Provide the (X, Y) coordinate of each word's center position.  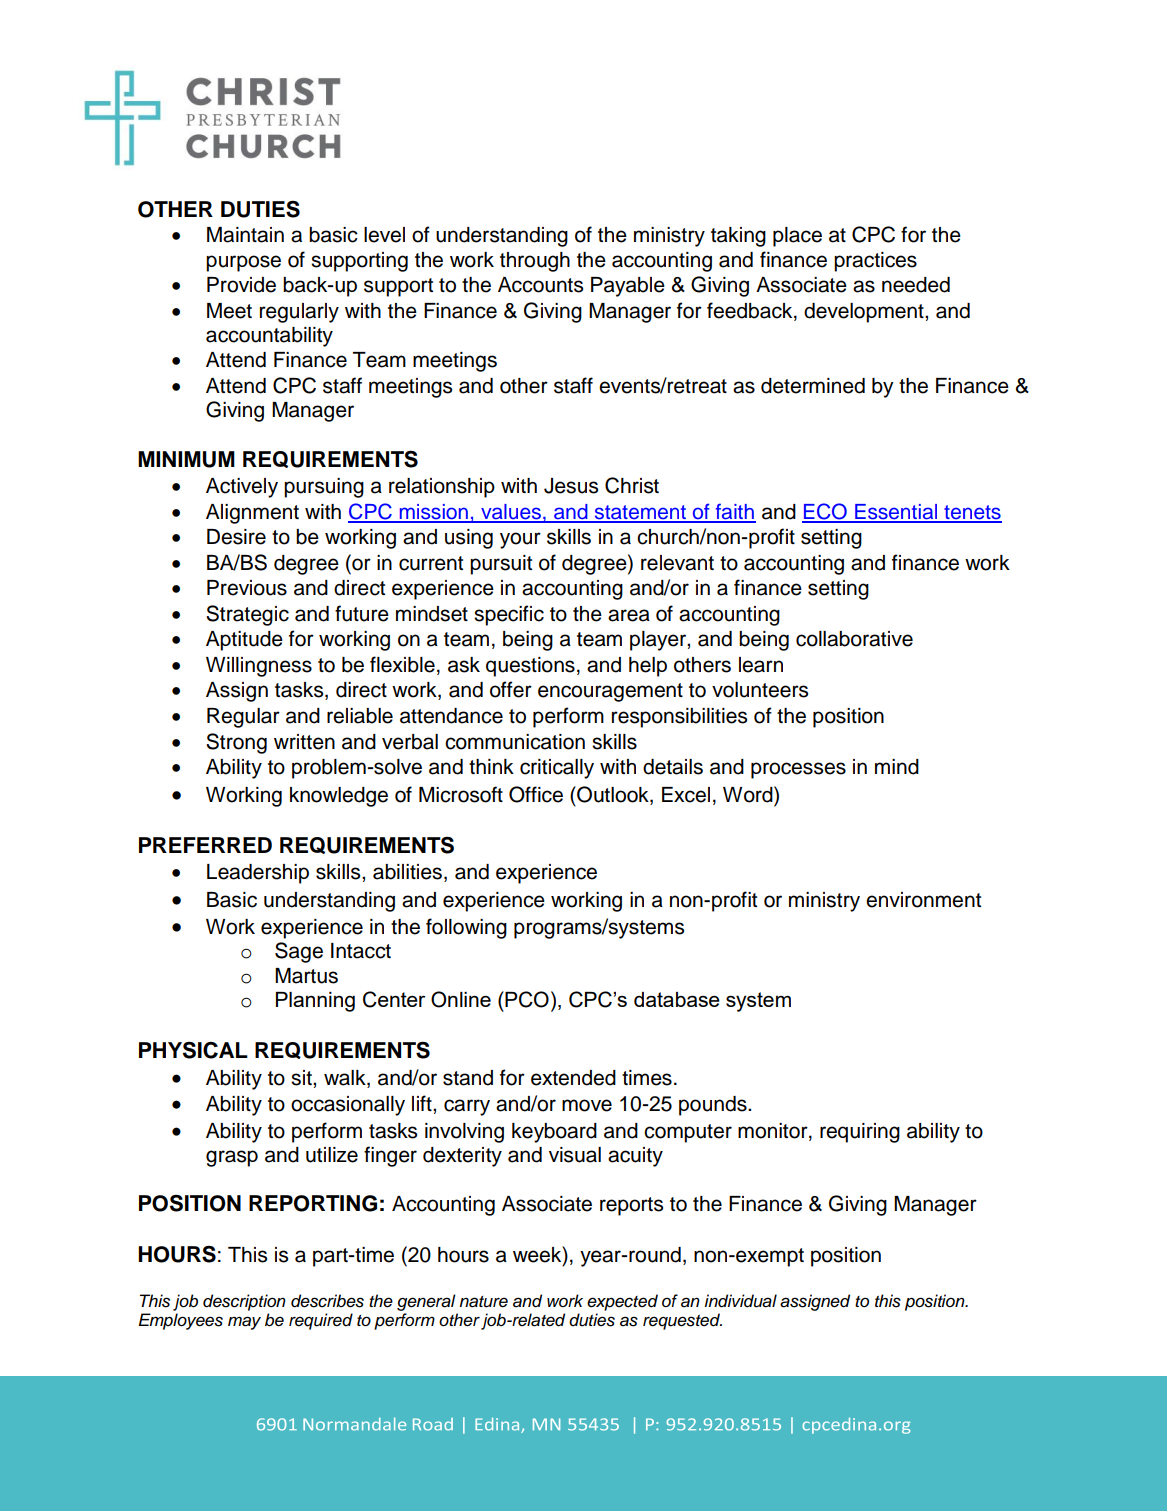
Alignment (252, 514)
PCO (526, 999)
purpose (243, 263)
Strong (236, 743)
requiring (860, 1133)
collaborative (854, 639)
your (520, 540)
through (535, 262)
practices (875, 262)
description (244, 1302)
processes (798, 770)
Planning (315, 1002)
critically (557, 769)
